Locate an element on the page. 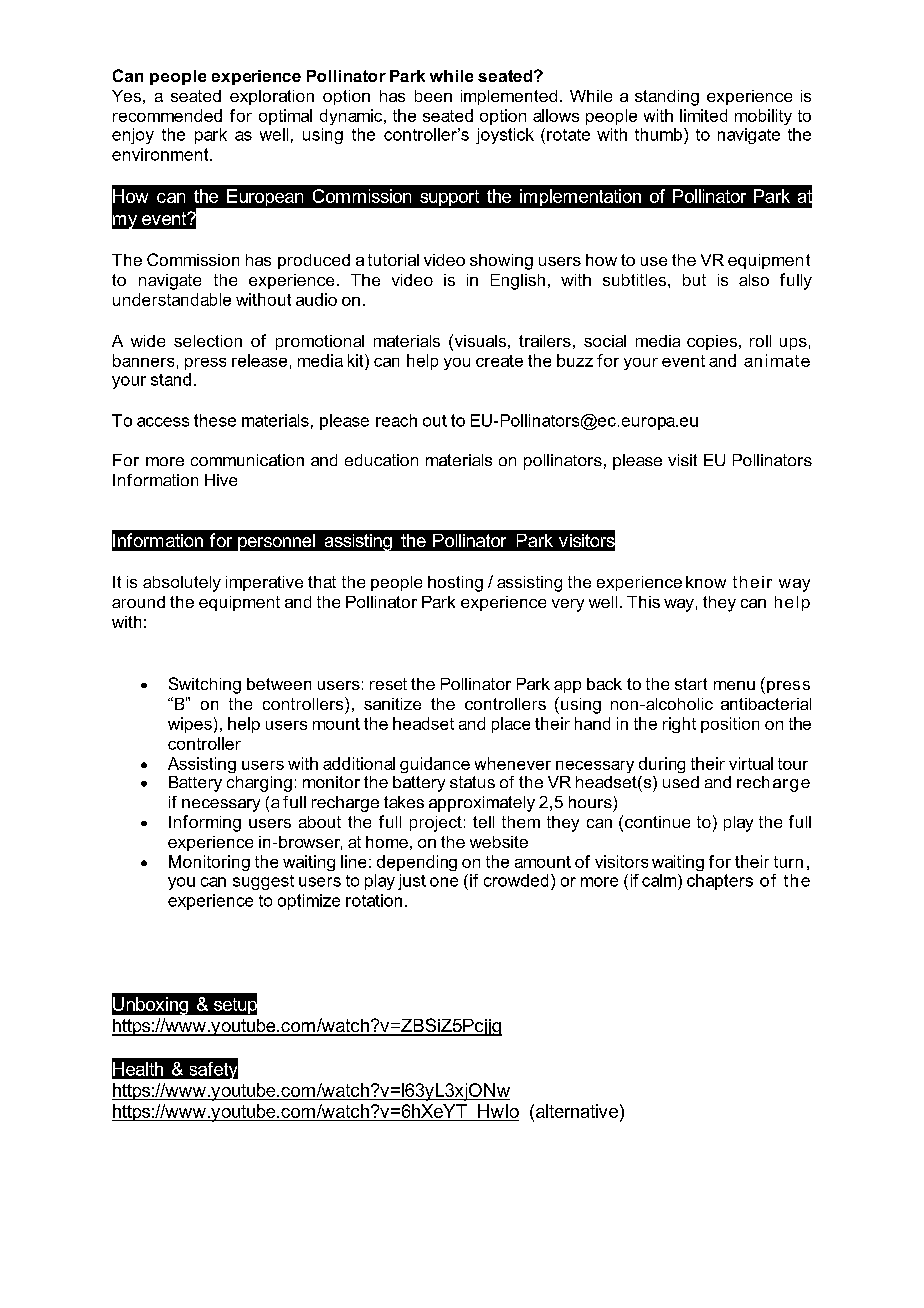 The width and height of the image is (924, 1308). chapters is located at coordinates (720, 882).
